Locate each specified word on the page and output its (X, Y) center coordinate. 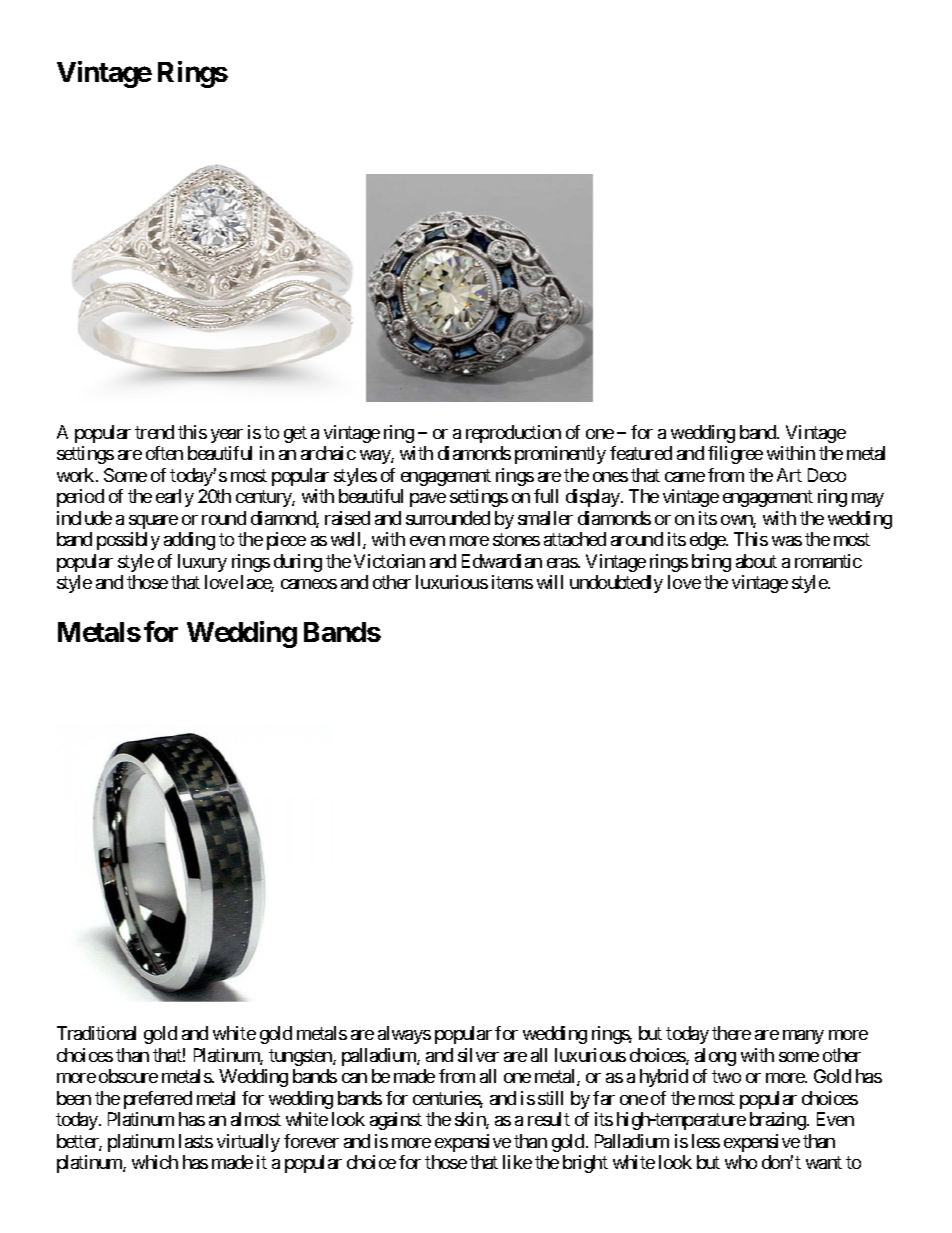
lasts (196, 1141)
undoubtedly (616, 584)
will (550, 582)
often (164, 453)
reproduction (513, 434)
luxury (202, 563)
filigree (735, 455)
